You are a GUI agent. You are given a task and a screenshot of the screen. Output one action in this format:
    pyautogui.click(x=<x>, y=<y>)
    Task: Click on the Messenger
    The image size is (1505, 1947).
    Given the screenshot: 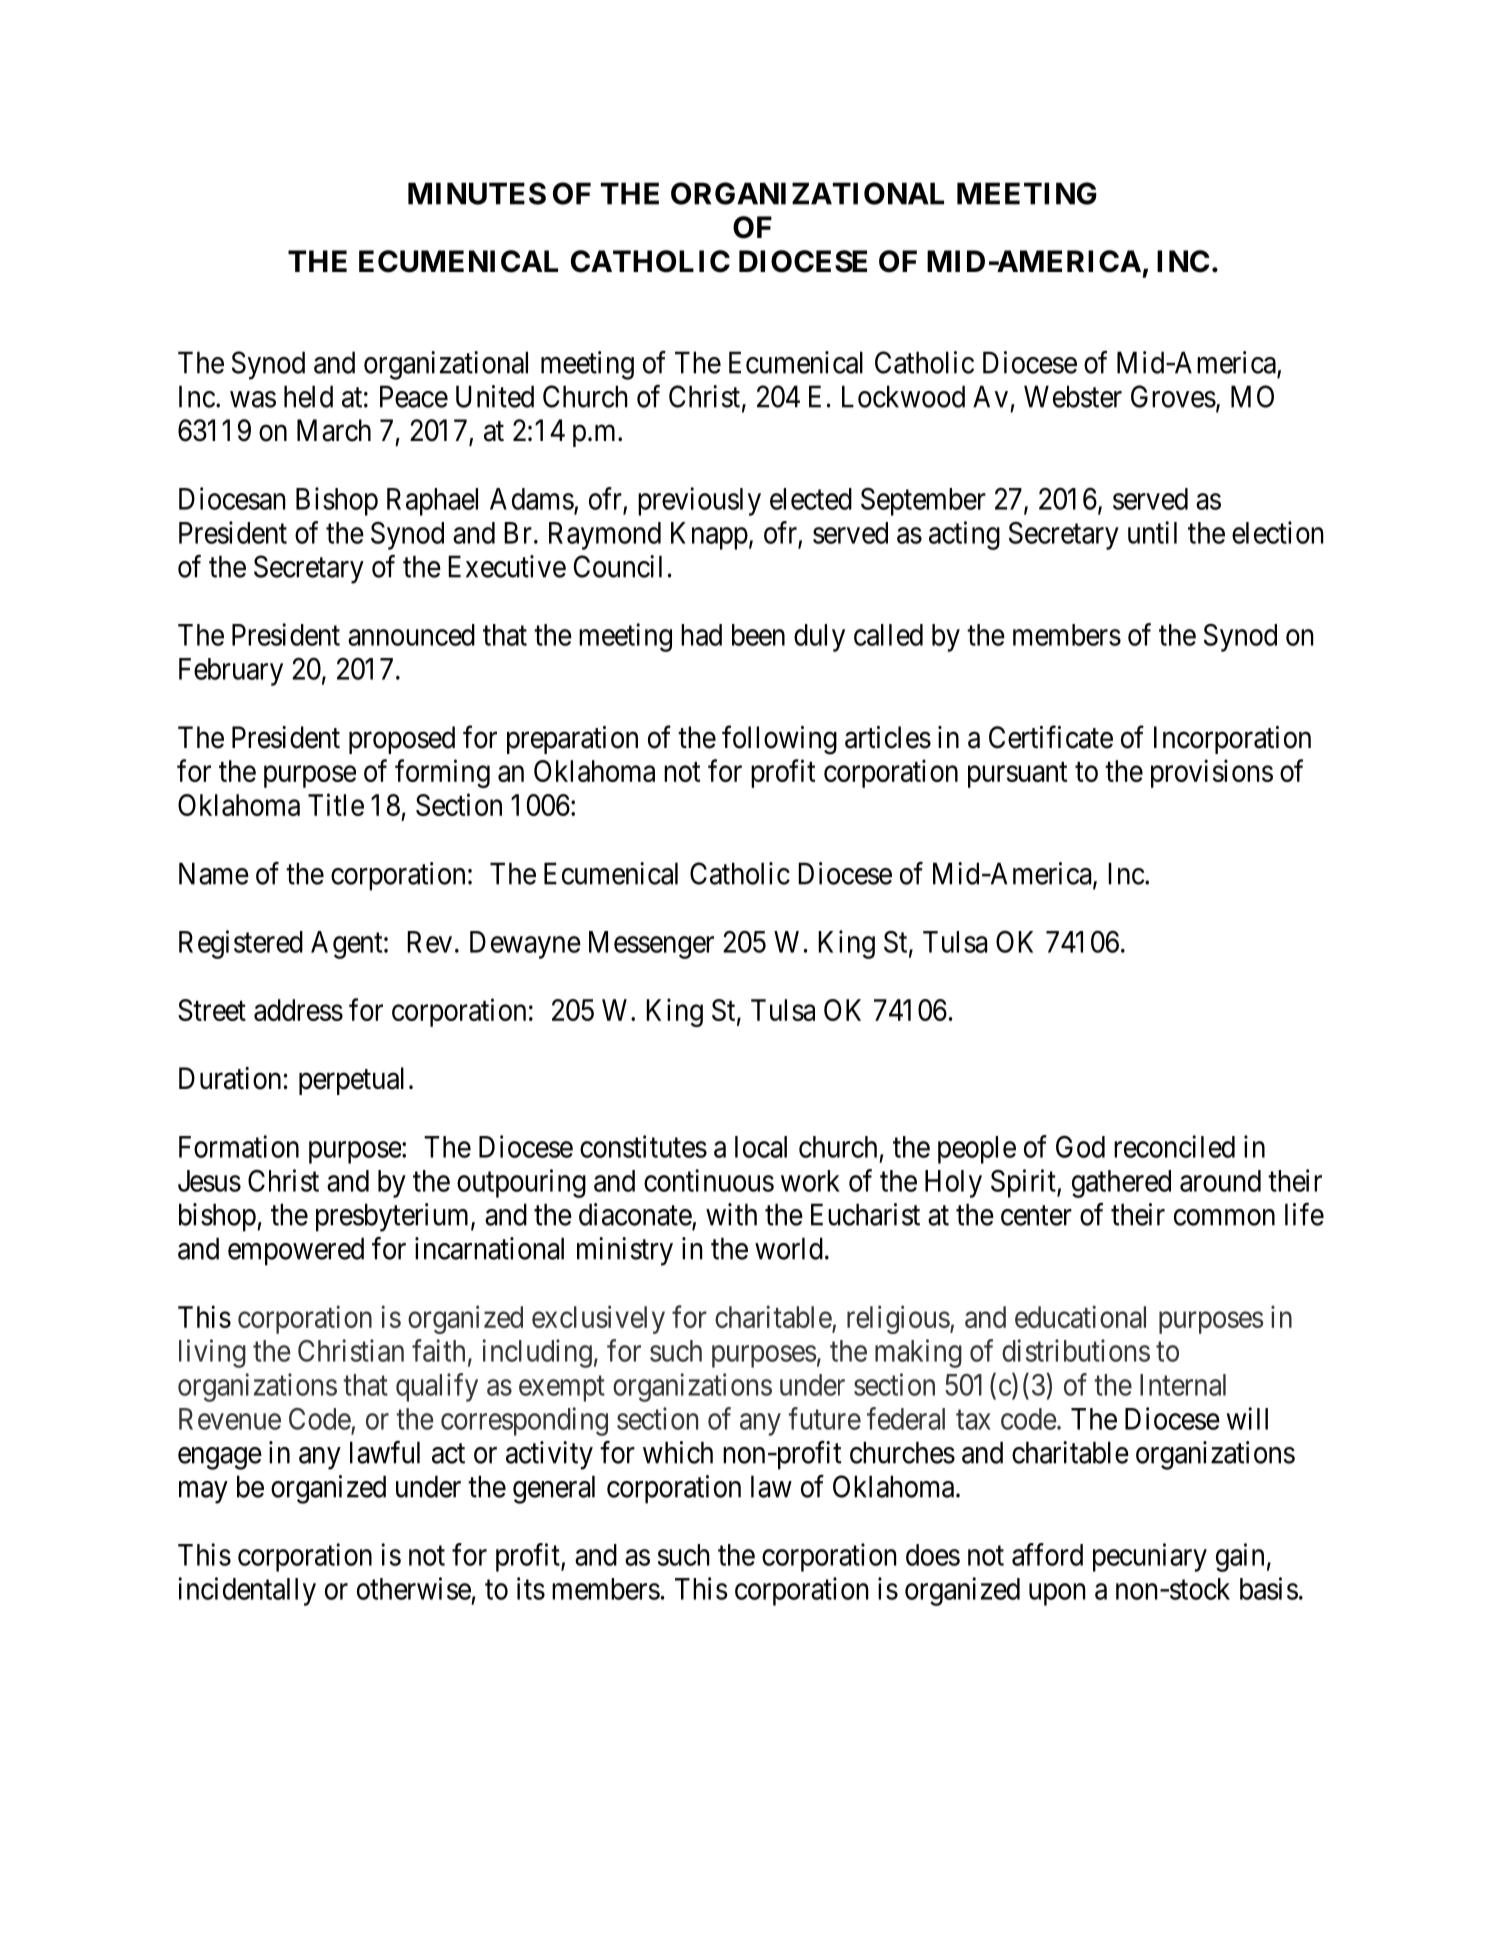 What is the action you would take?
    pyautogui.click(x=651, y=945)
